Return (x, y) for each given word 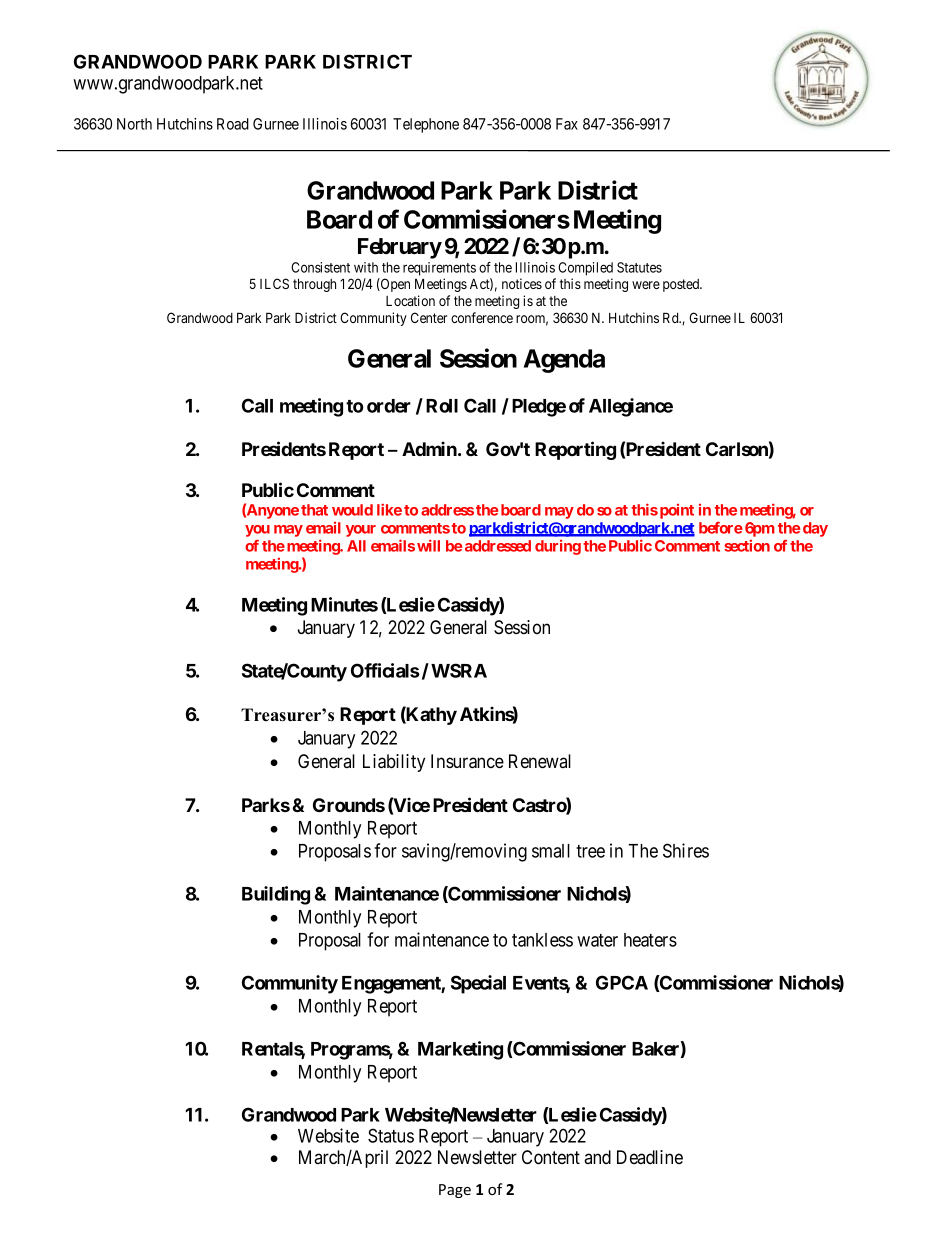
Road (233, 124)
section (747, 545)
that (314, 510)
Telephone (426, 125)
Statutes (639, 267)
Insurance (467, 761)
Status (391, 1135)
